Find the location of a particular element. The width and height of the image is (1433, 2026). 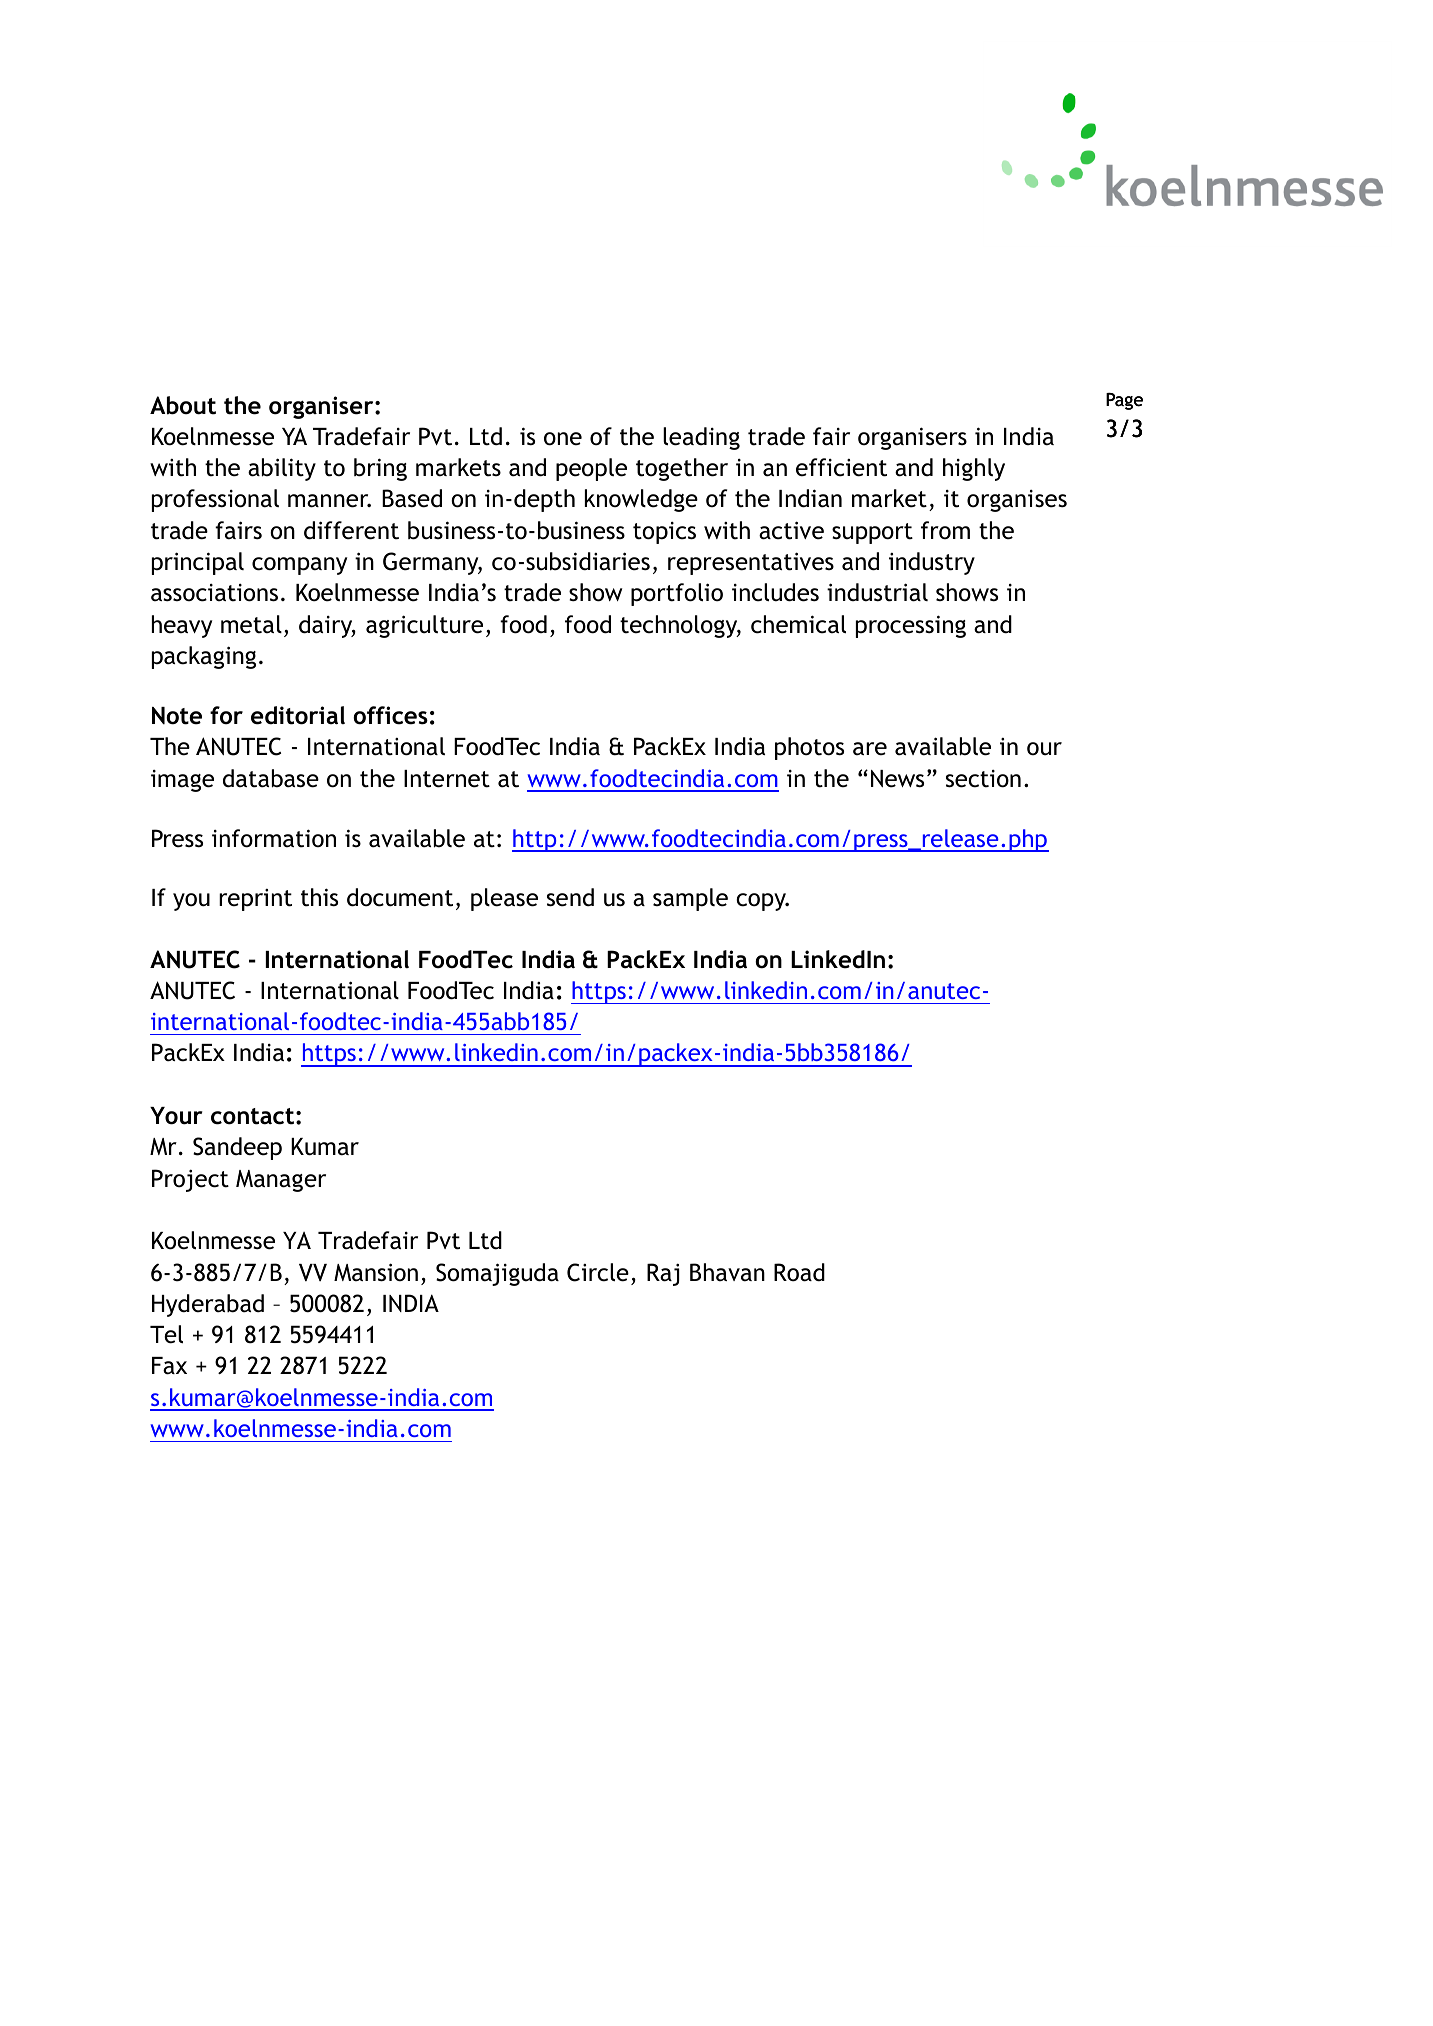

sample is located at coordinates (690, 899).
